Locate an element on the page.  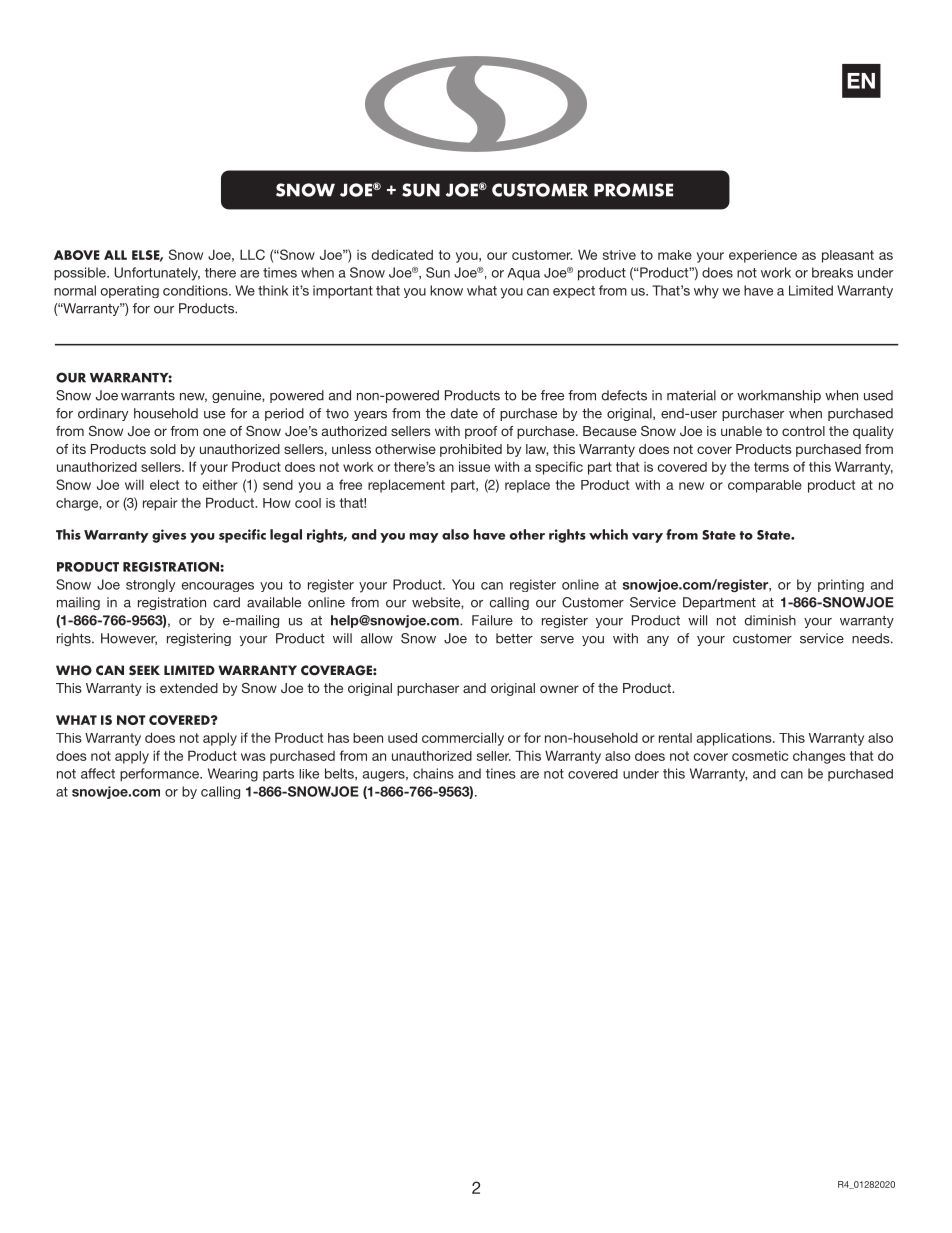
LLC is located at coordinates (252, 254).
